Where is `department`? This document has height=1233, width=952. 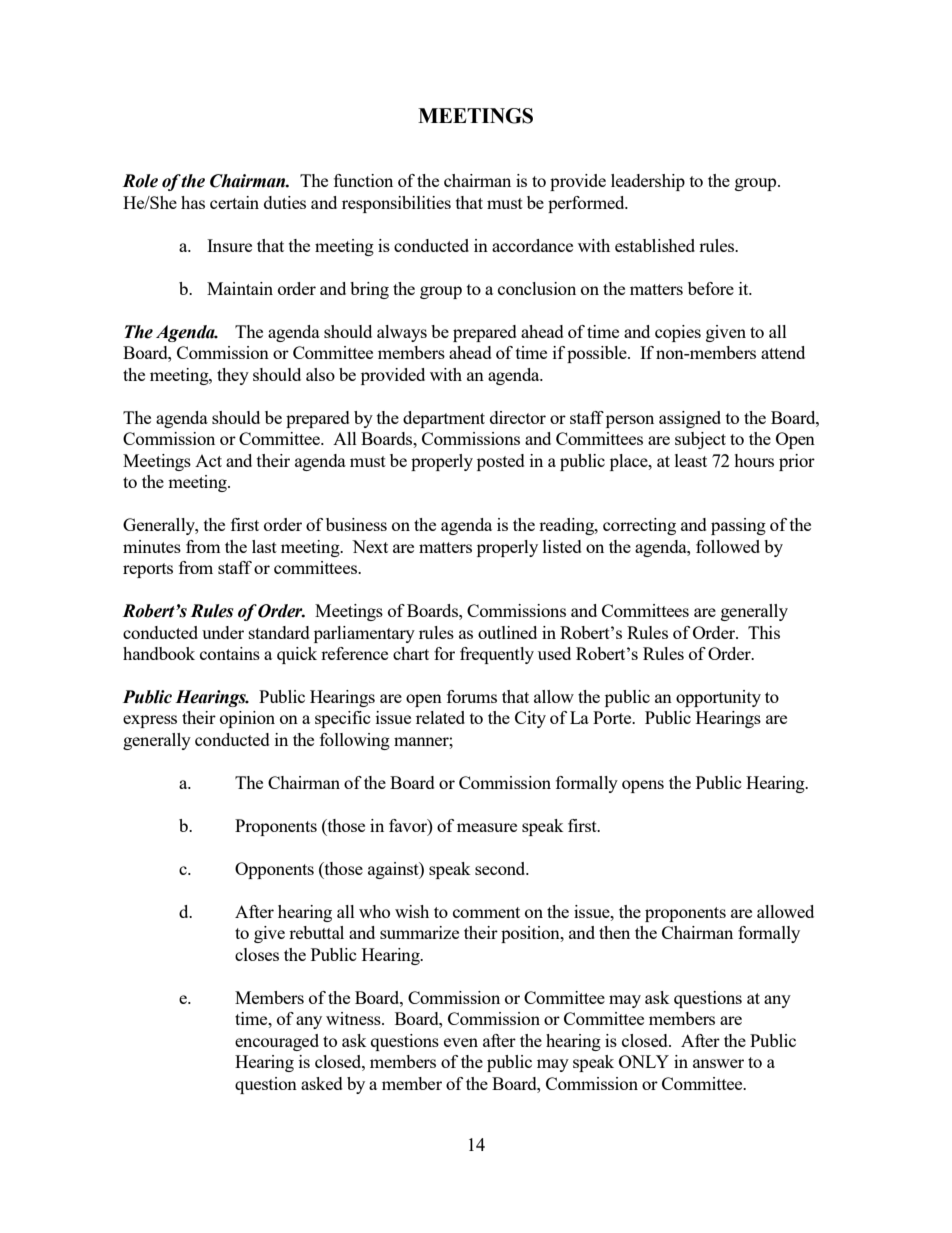 department is located at coordinates (444, 419).
